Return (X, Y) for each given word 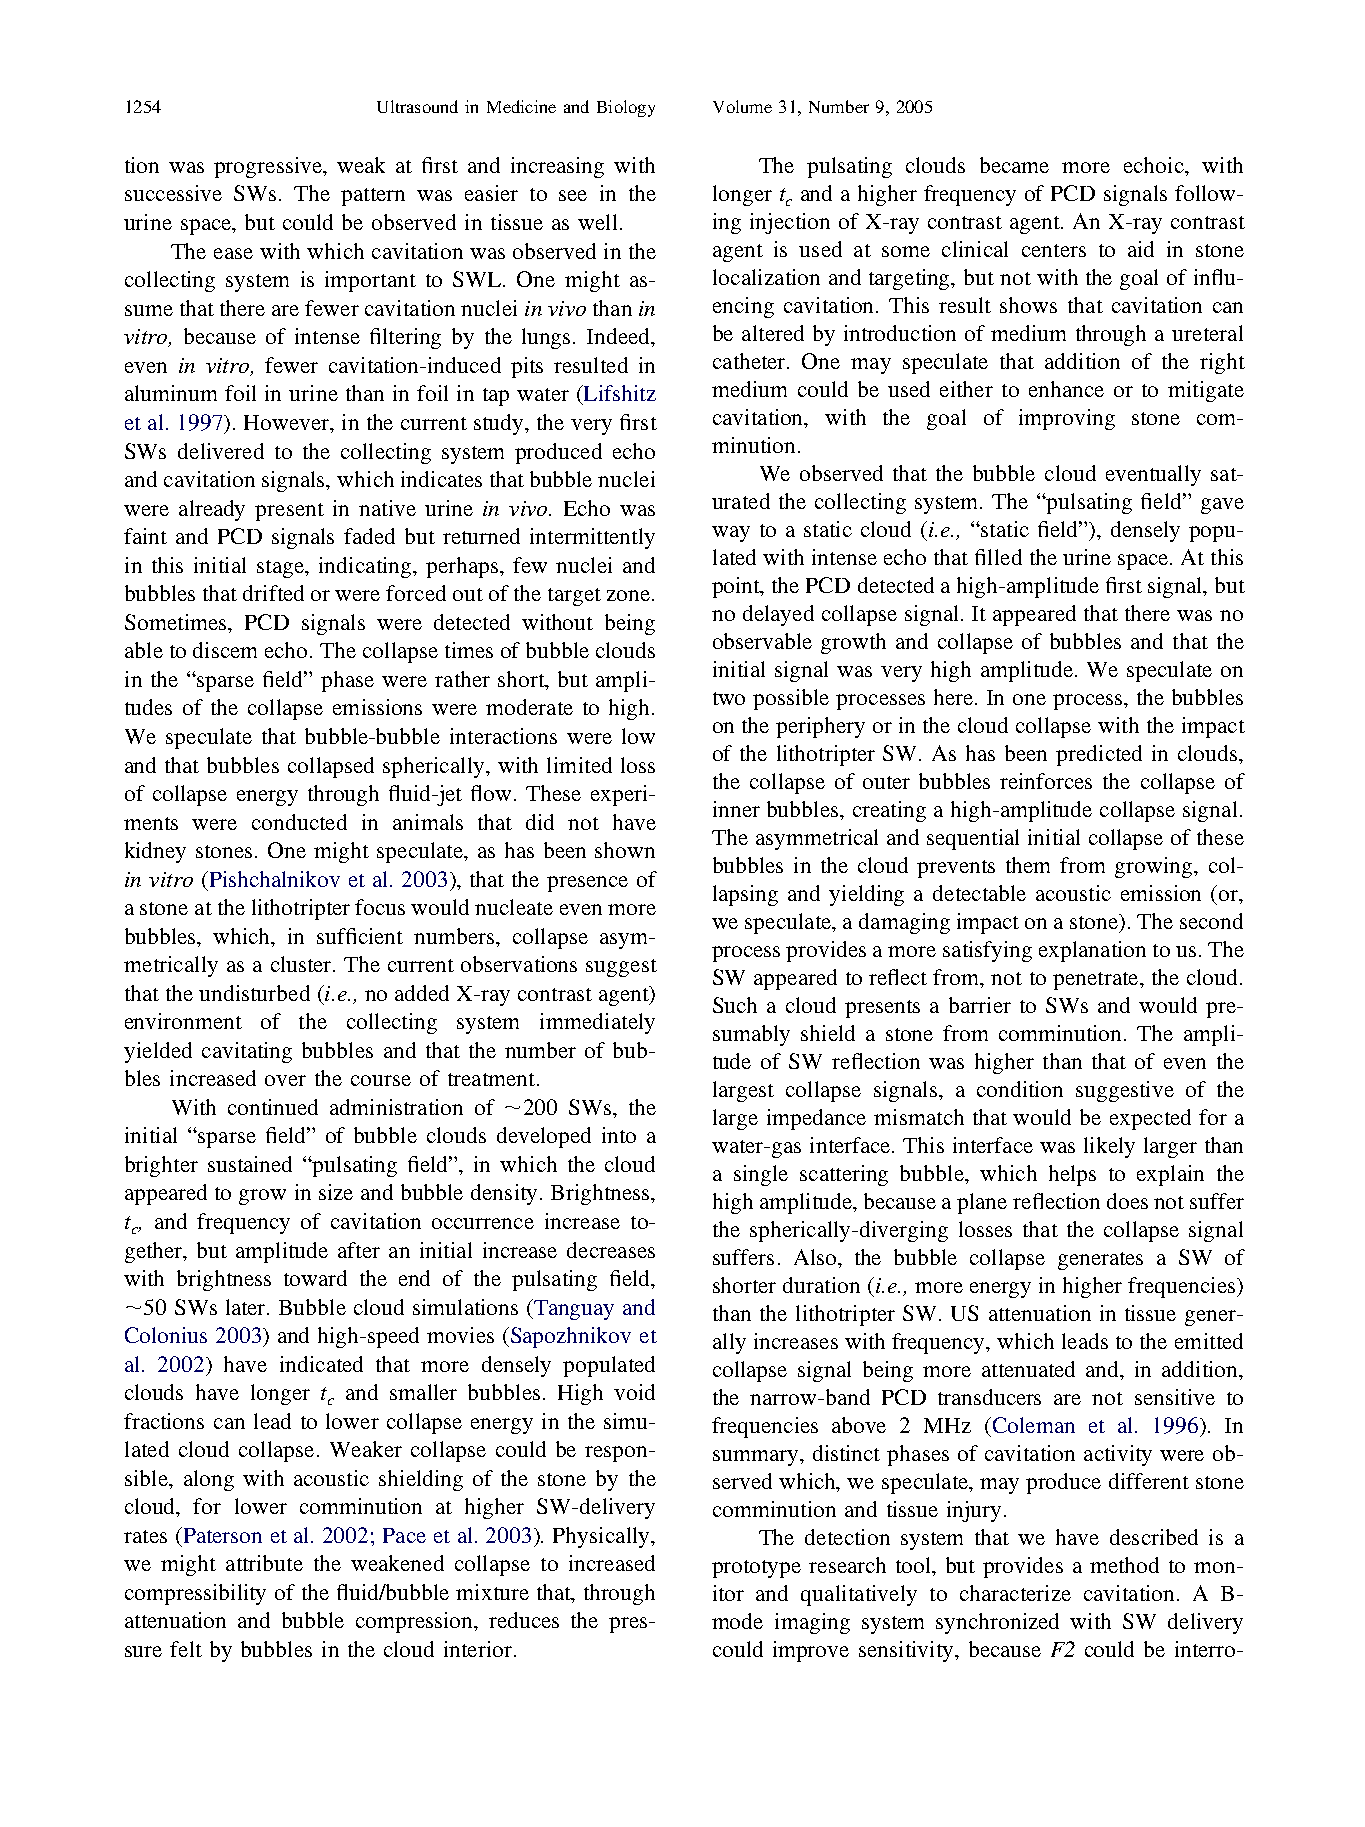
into (619, 1135)
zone (628, 595)
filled (998, 557)
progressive (269, 167)
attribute (264, 1563)
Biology (626, 108)
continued (273, 1107)
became (1014, 165)
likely (1109, 1147)
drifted (273, 593)
